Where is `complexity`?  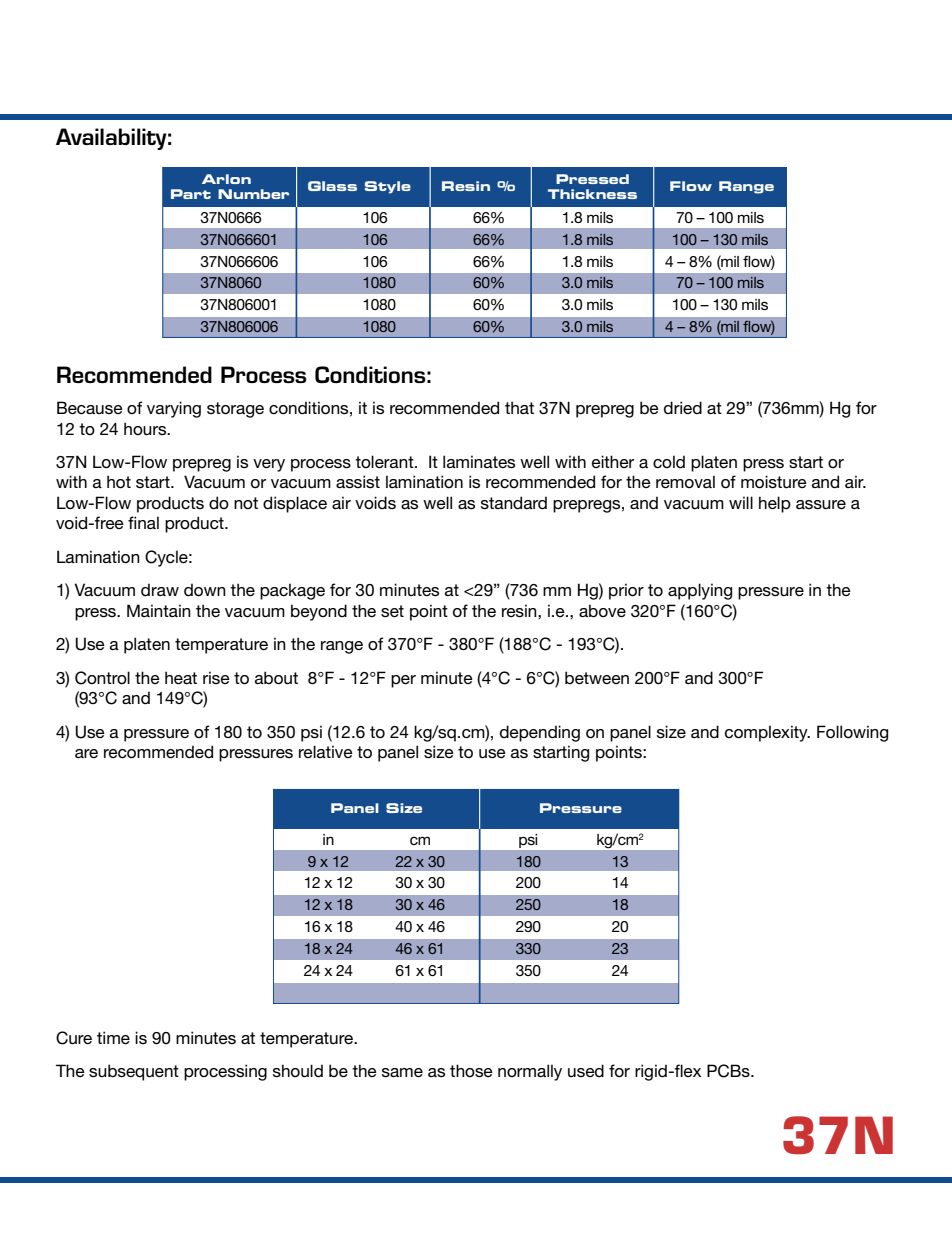 complexity is located at coordinates (767, 733).
